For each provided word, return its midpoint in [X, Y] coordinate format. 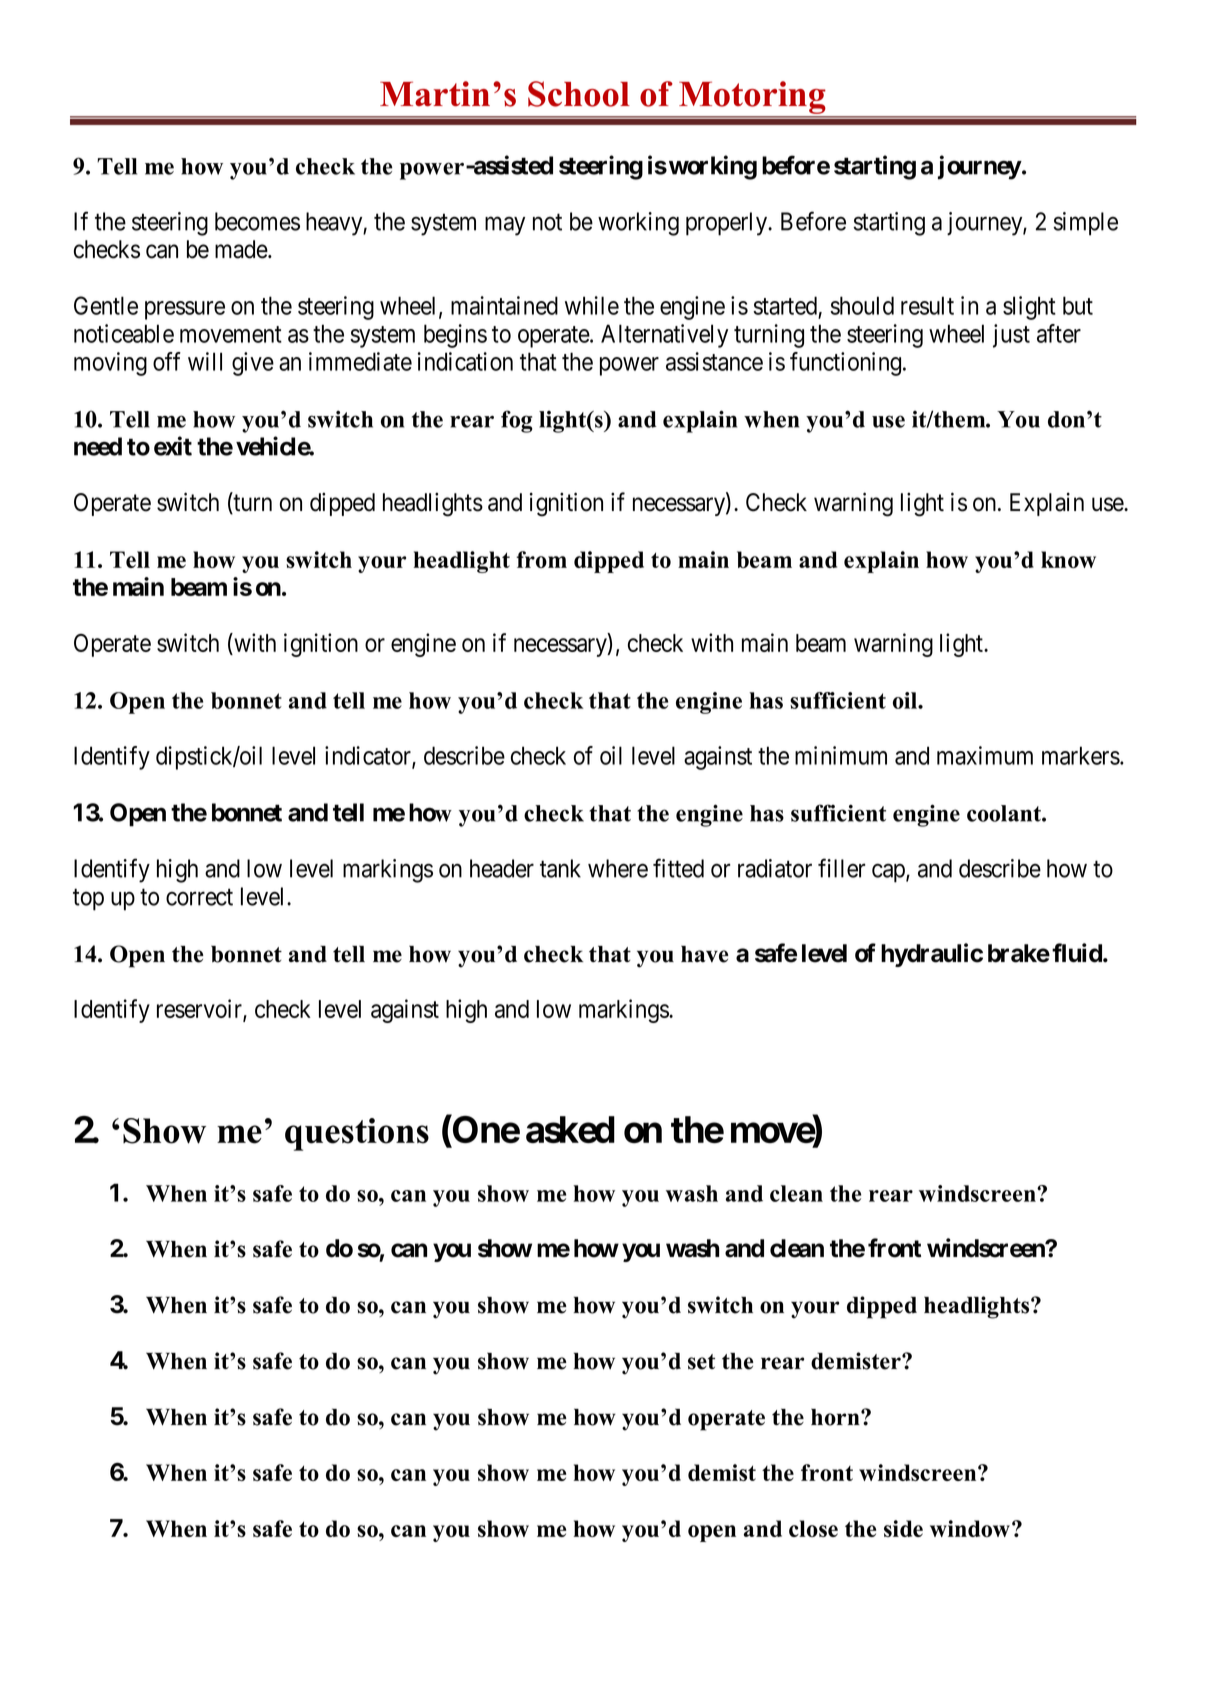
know [1068, 559]
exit [173, 446]
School [579, 94]
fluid [1078, 953]
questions [357, 1134]
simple [1085, 224]
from [541, 559]
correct [199, 897]
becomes [257, 221]
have [705, 954]
